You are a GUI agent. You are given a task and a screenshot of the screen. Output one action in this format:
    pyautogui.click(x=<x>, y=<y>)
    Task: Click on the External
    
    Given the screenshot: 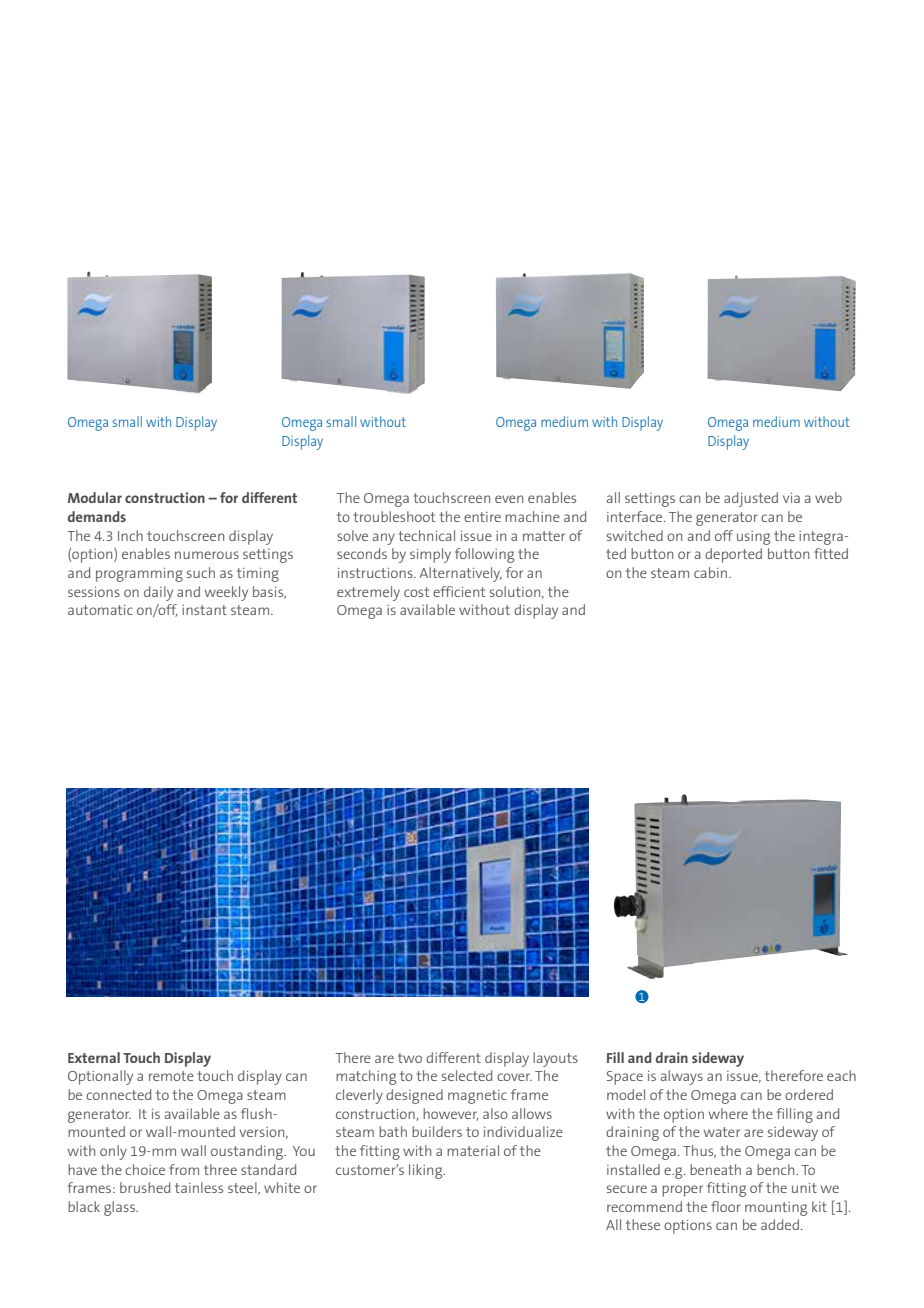 What is the action you would take?
    pyautogui.click(x=94, y=1057)
